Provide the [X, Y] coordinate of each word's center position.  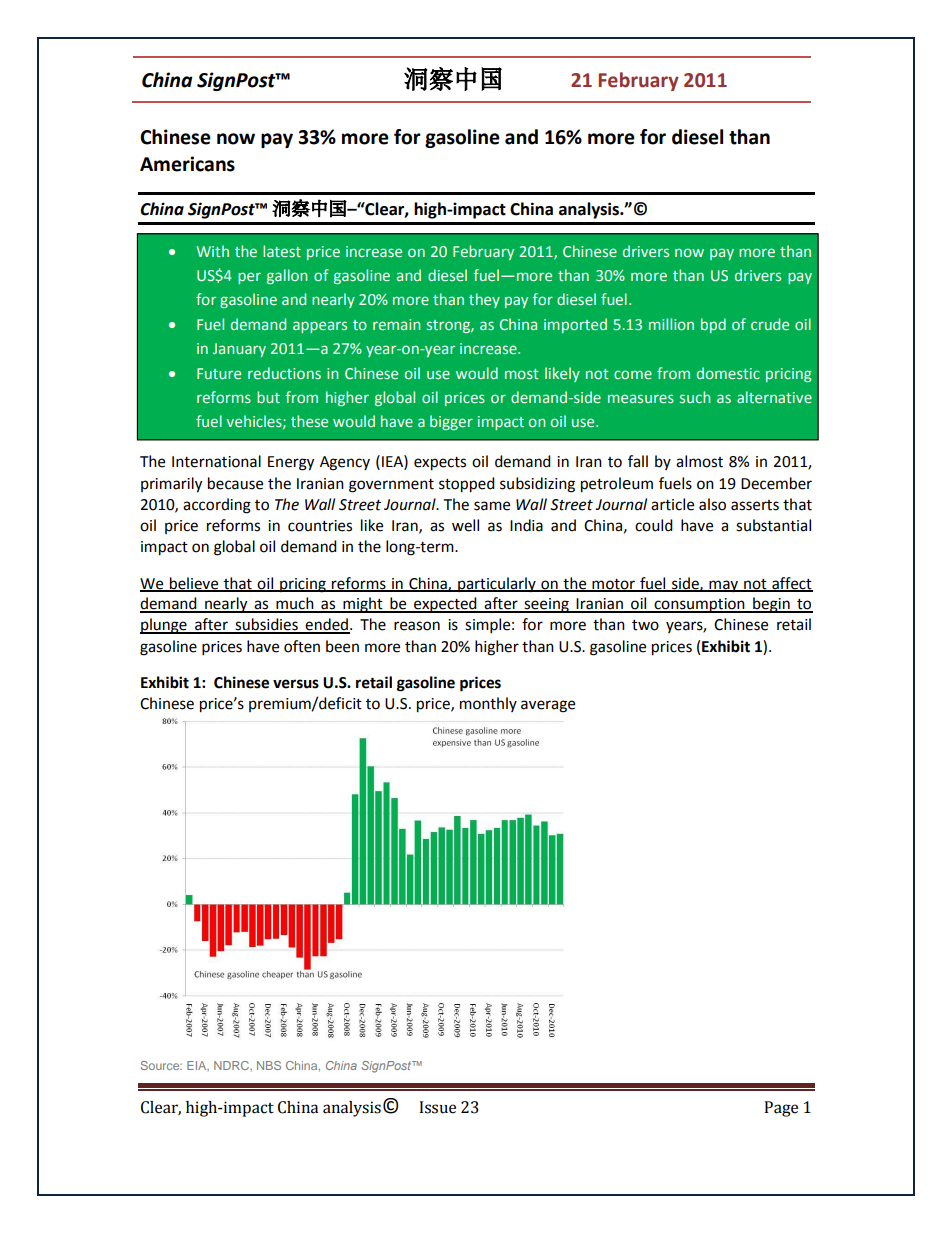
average [548, 706]
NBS [269, 1065]
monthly [488, 704]
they [484, 300]
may [724, 586]
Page [781, 1109]
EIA [198, 1066]
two [645, 625]
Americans [187, 164]
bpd [713, 325]
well [465, 525]
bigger [451, 422]
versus [296, 684]
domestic [728, 373]
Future [219, 373]
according [217, 506]
